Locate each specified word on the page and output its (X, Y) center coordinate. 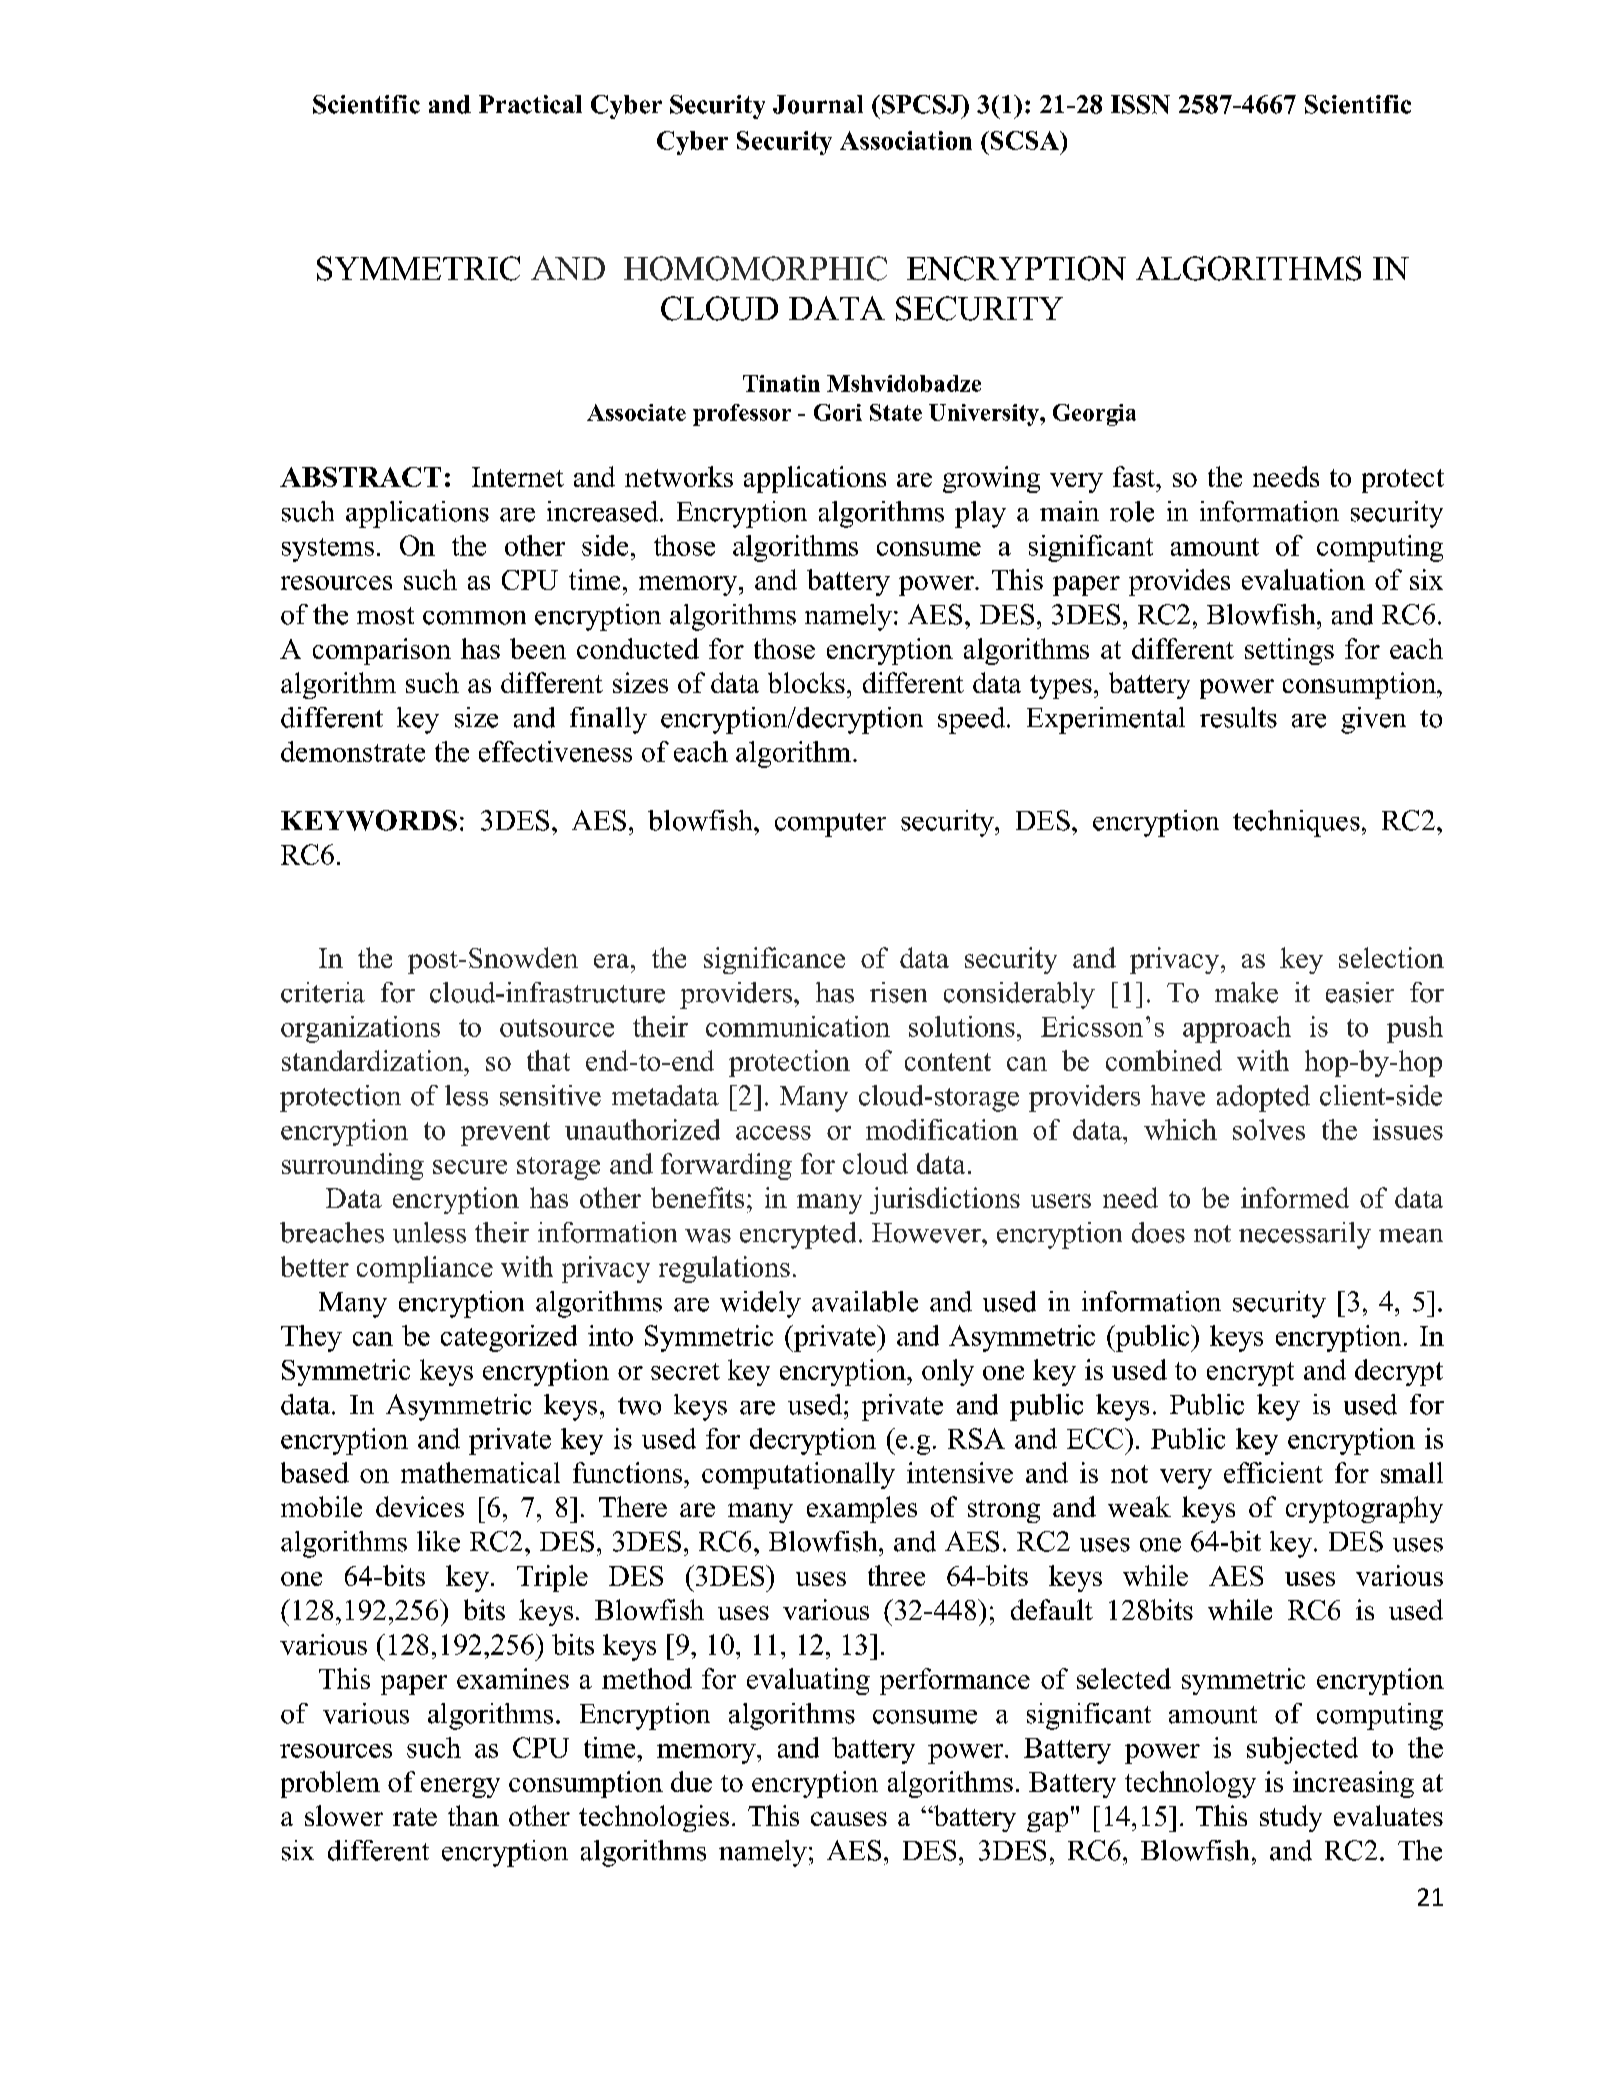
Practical (530, 104)
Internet (518, 477)
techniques (1296, 823)
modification (942, 1129)
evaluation (1303, 579)
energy (460, 1788)
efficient (1273, 1472)
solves (1269, 1129)
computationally (798, 1475)
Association (906, 140)
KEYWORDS (369, 820)
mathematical (480, 1472)
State (896, 412)
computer (830, 825)
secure (470, 1167)
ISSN (1140, 104)
